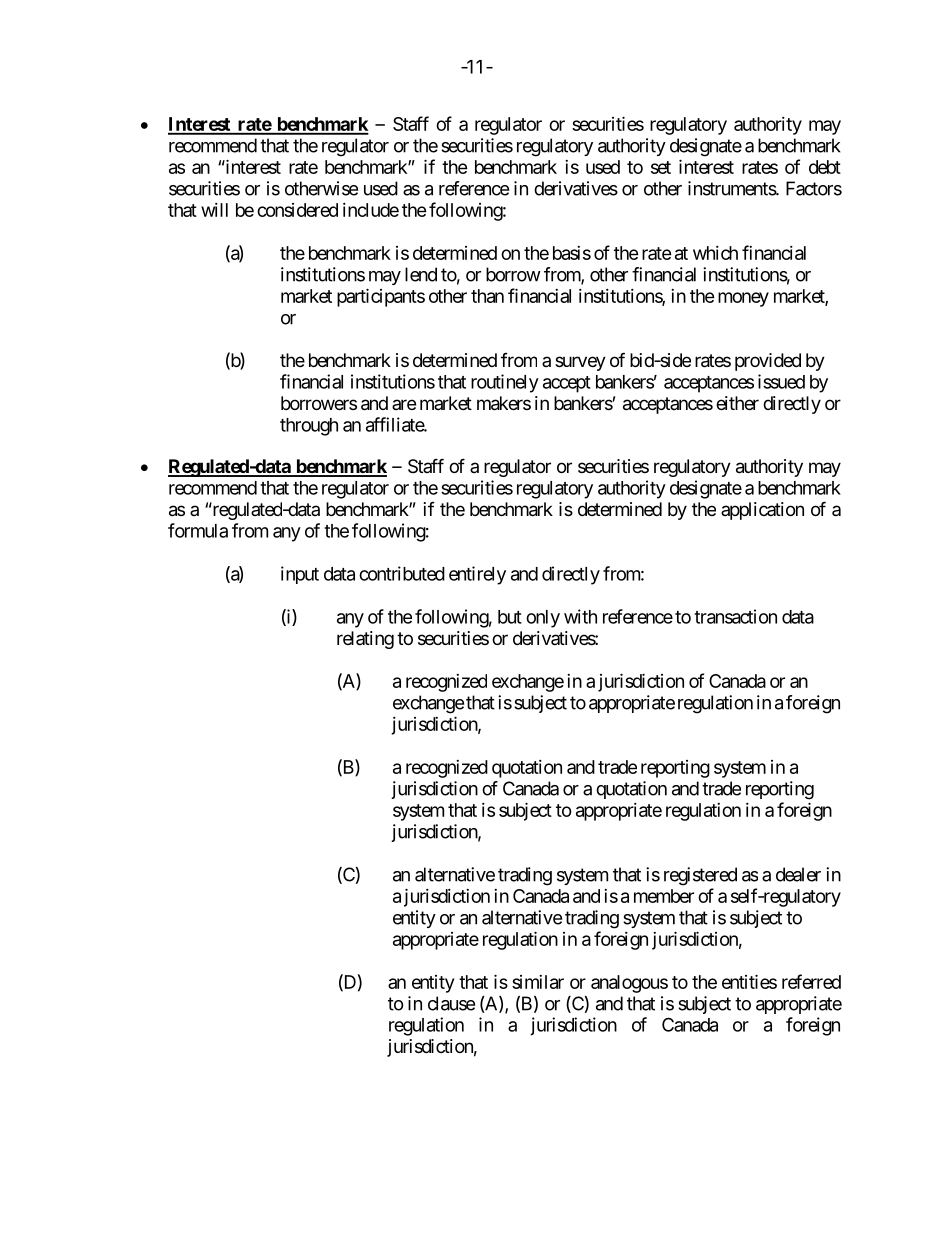 The image size is (952, 1233). I want to click on clause, so click(451, 1003).
